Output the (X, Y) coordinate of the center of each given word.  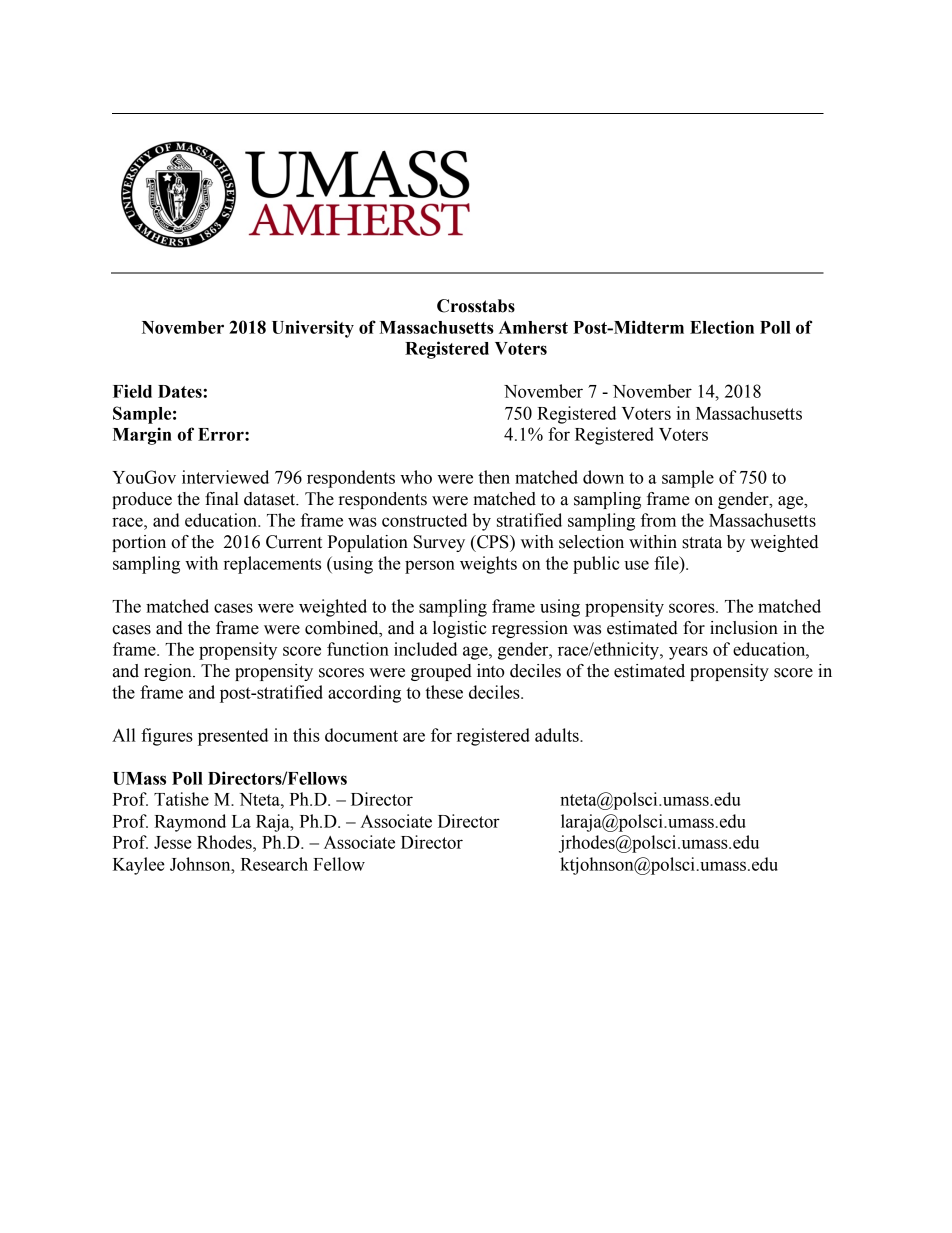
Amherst (533, 327)
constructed (424, 520)
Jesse (173, 842)
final (222, 499)
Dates (181, 391)
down (603, 477)
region (169, 672)
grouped (441, 672)
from (658, 520)
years (688, 653)
